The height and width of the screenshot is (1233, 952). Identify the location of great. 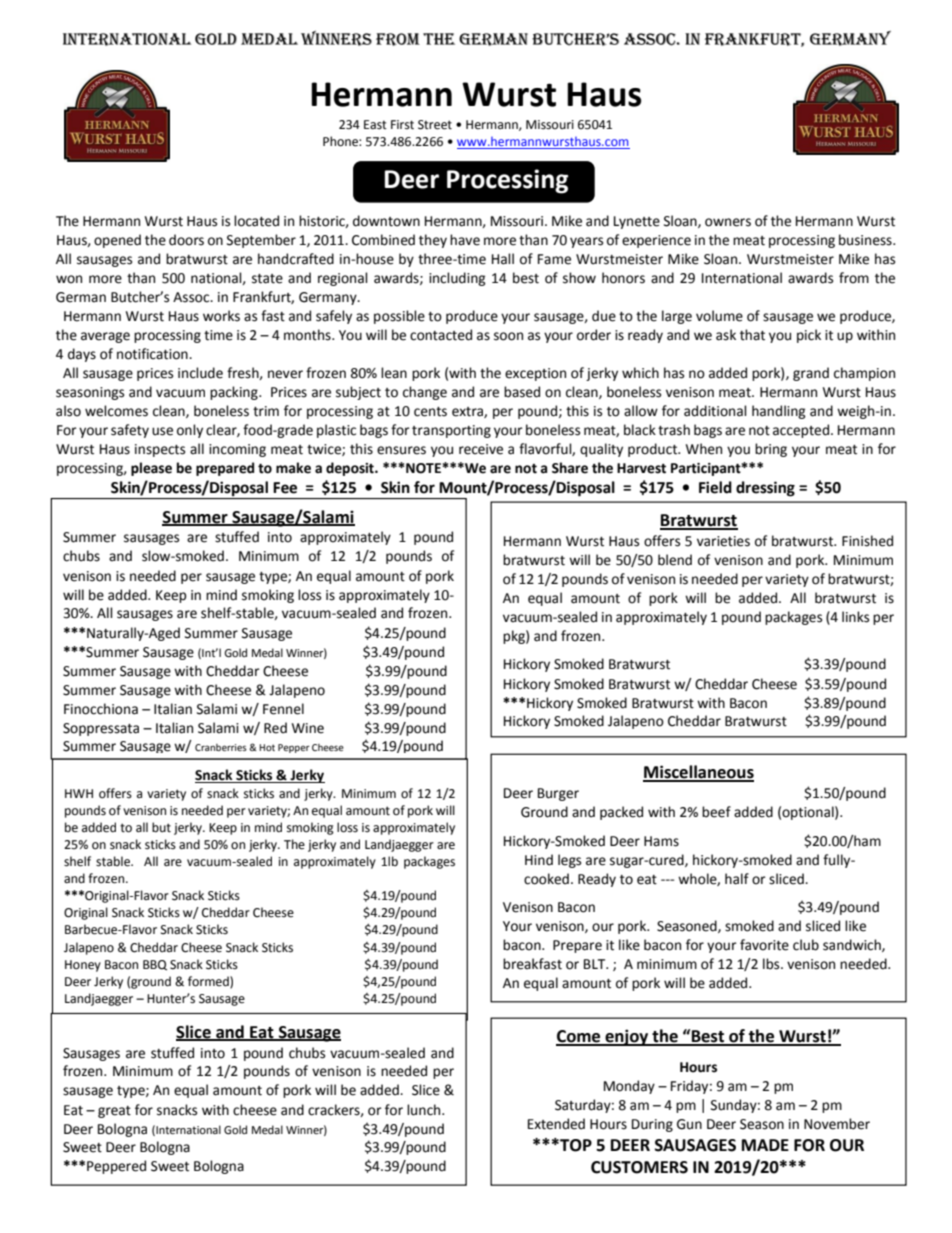
(114, 1112).
